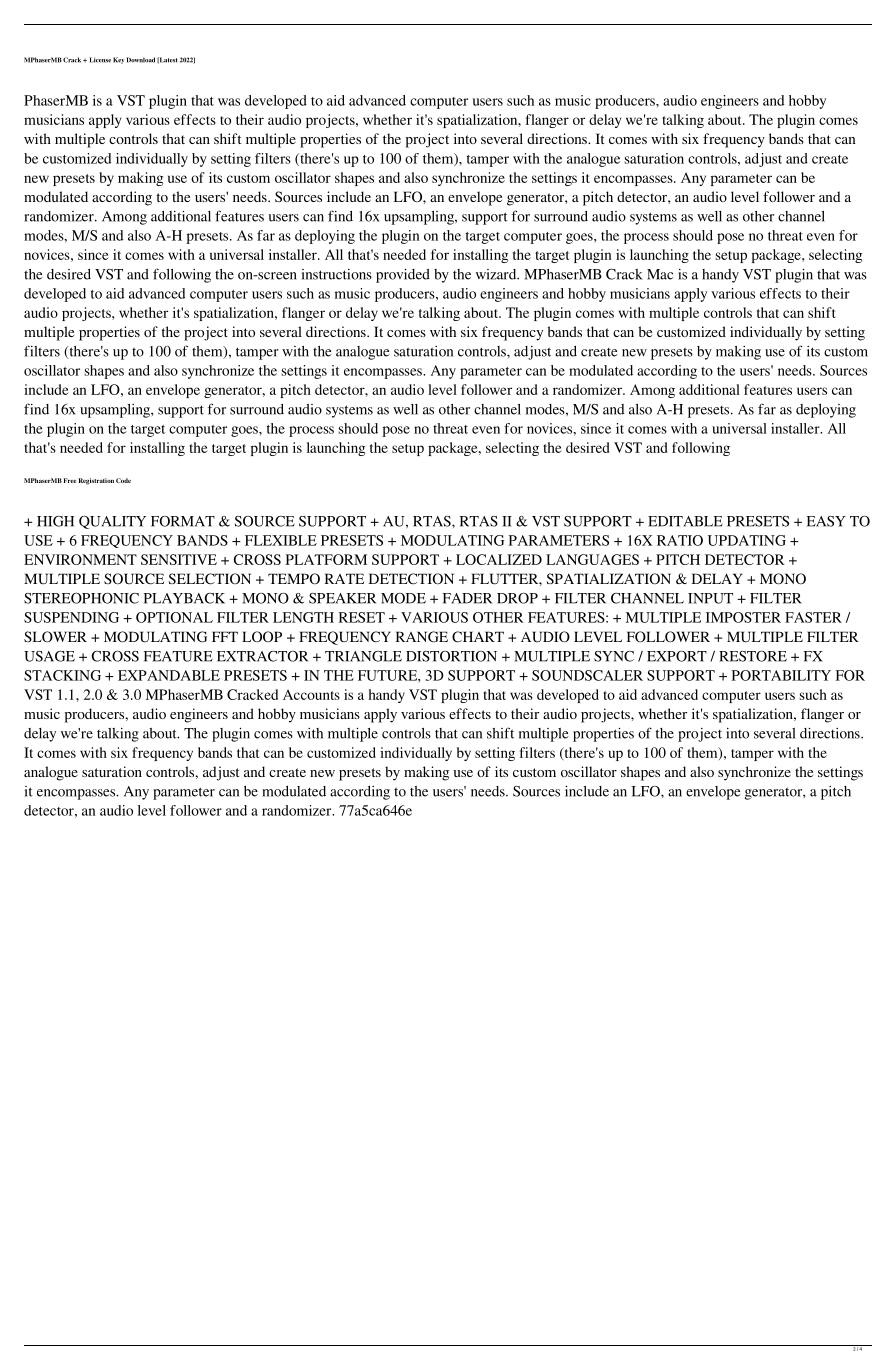 This screenshot has height=1362, width=896. Describe the element at coordinates (660, 274) in the screenshot. I see `Mac` at that location.
